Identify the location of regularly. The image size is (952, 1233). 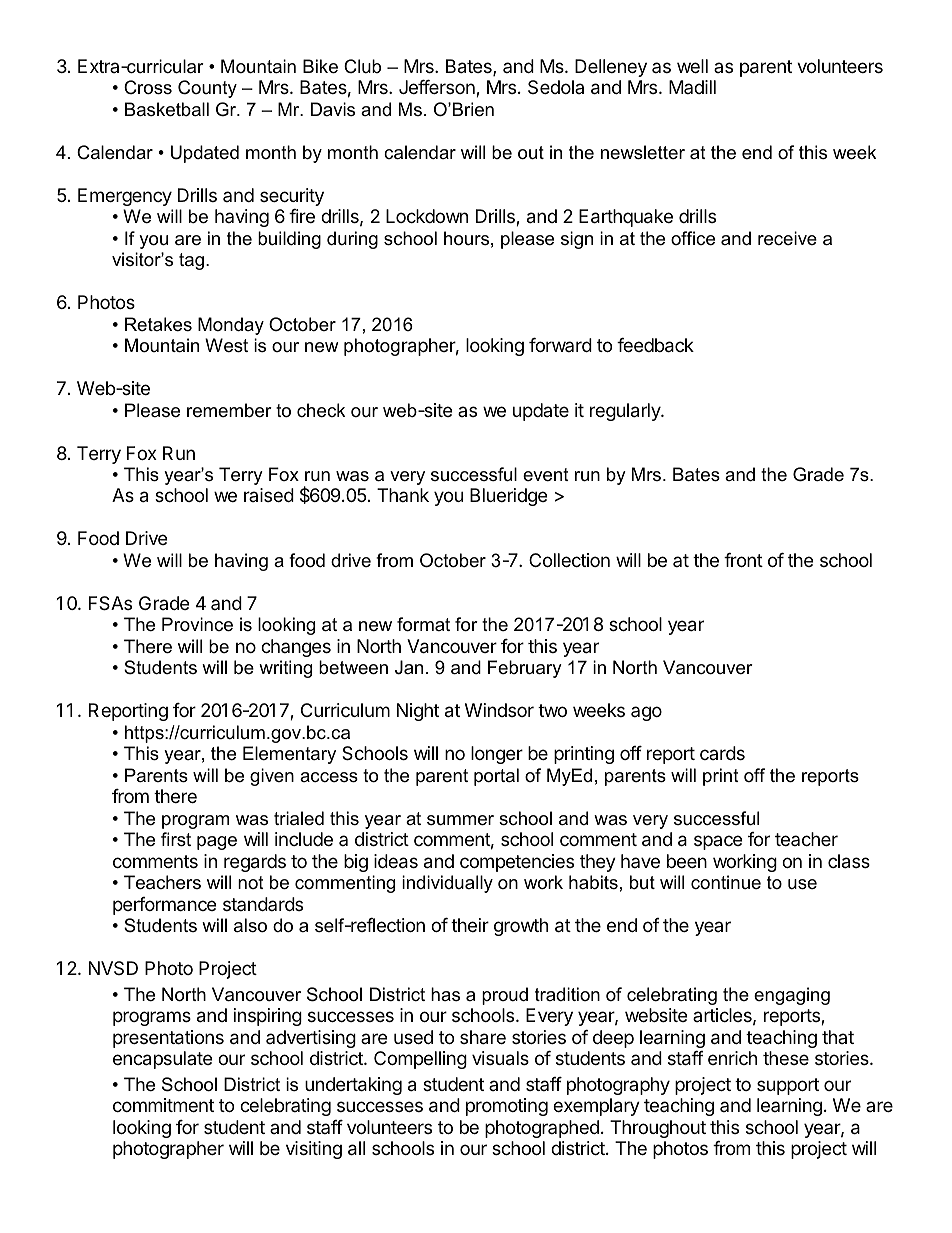
(626, 412).
